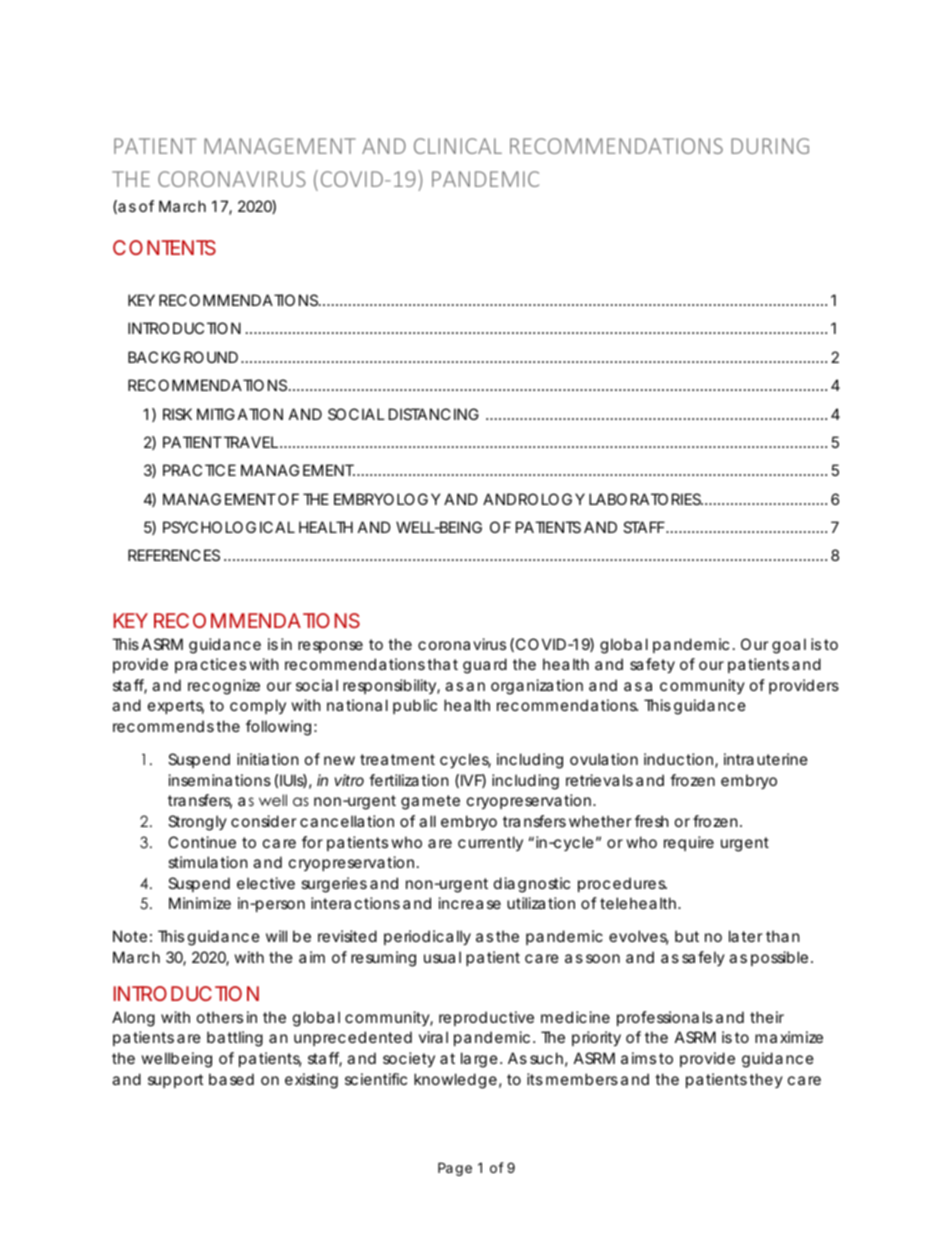 Image resolution: width=952 pixels, height=1233 pixels. Describe the element at coordinates (231, 1079) in the image. I see `based` at that location.
